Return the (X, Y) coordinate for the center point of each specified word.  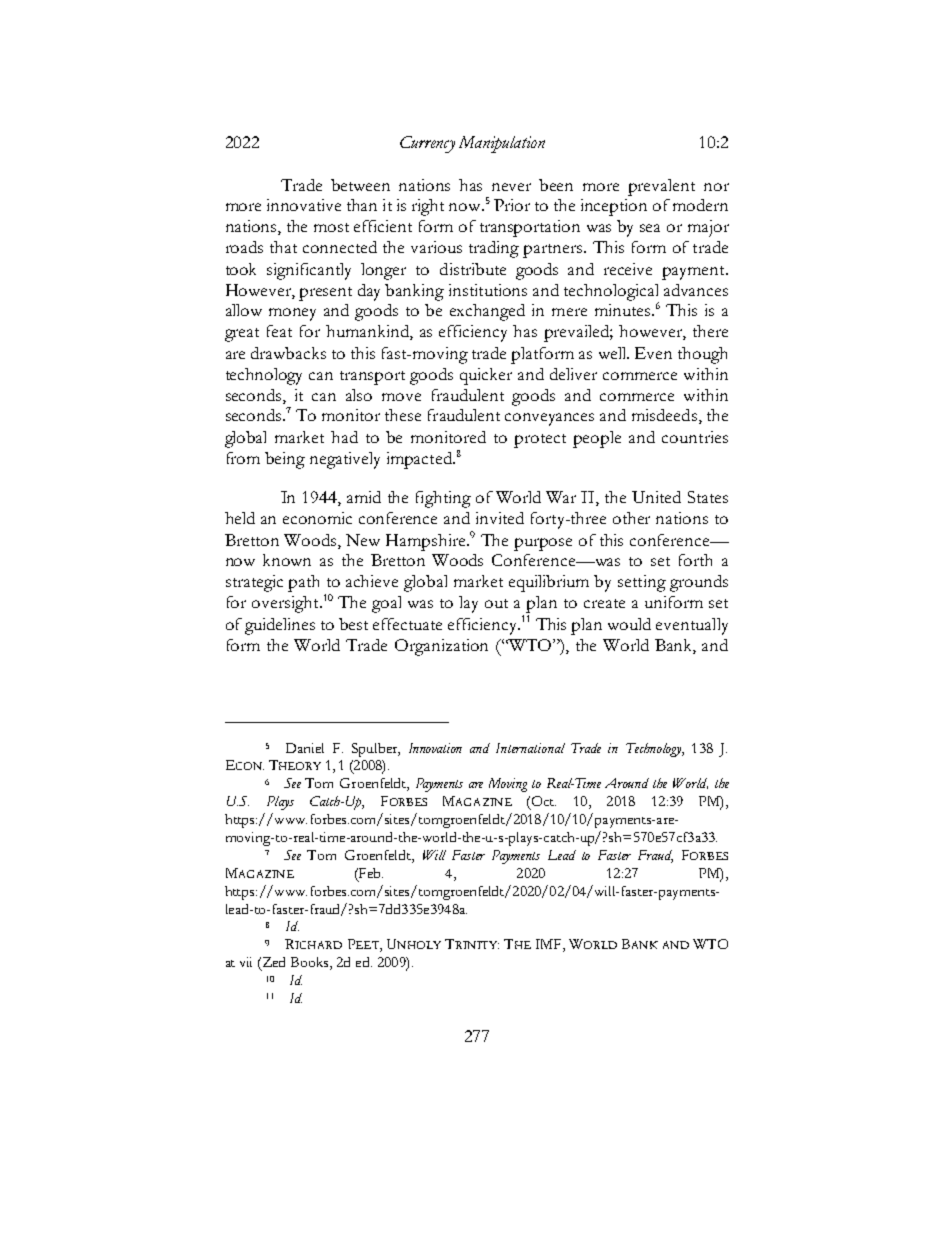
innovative (304, 205)
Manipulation (502, 144)
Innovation (435, 748)
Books (311, 963)
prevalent (661, 187)
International (530, 748)
